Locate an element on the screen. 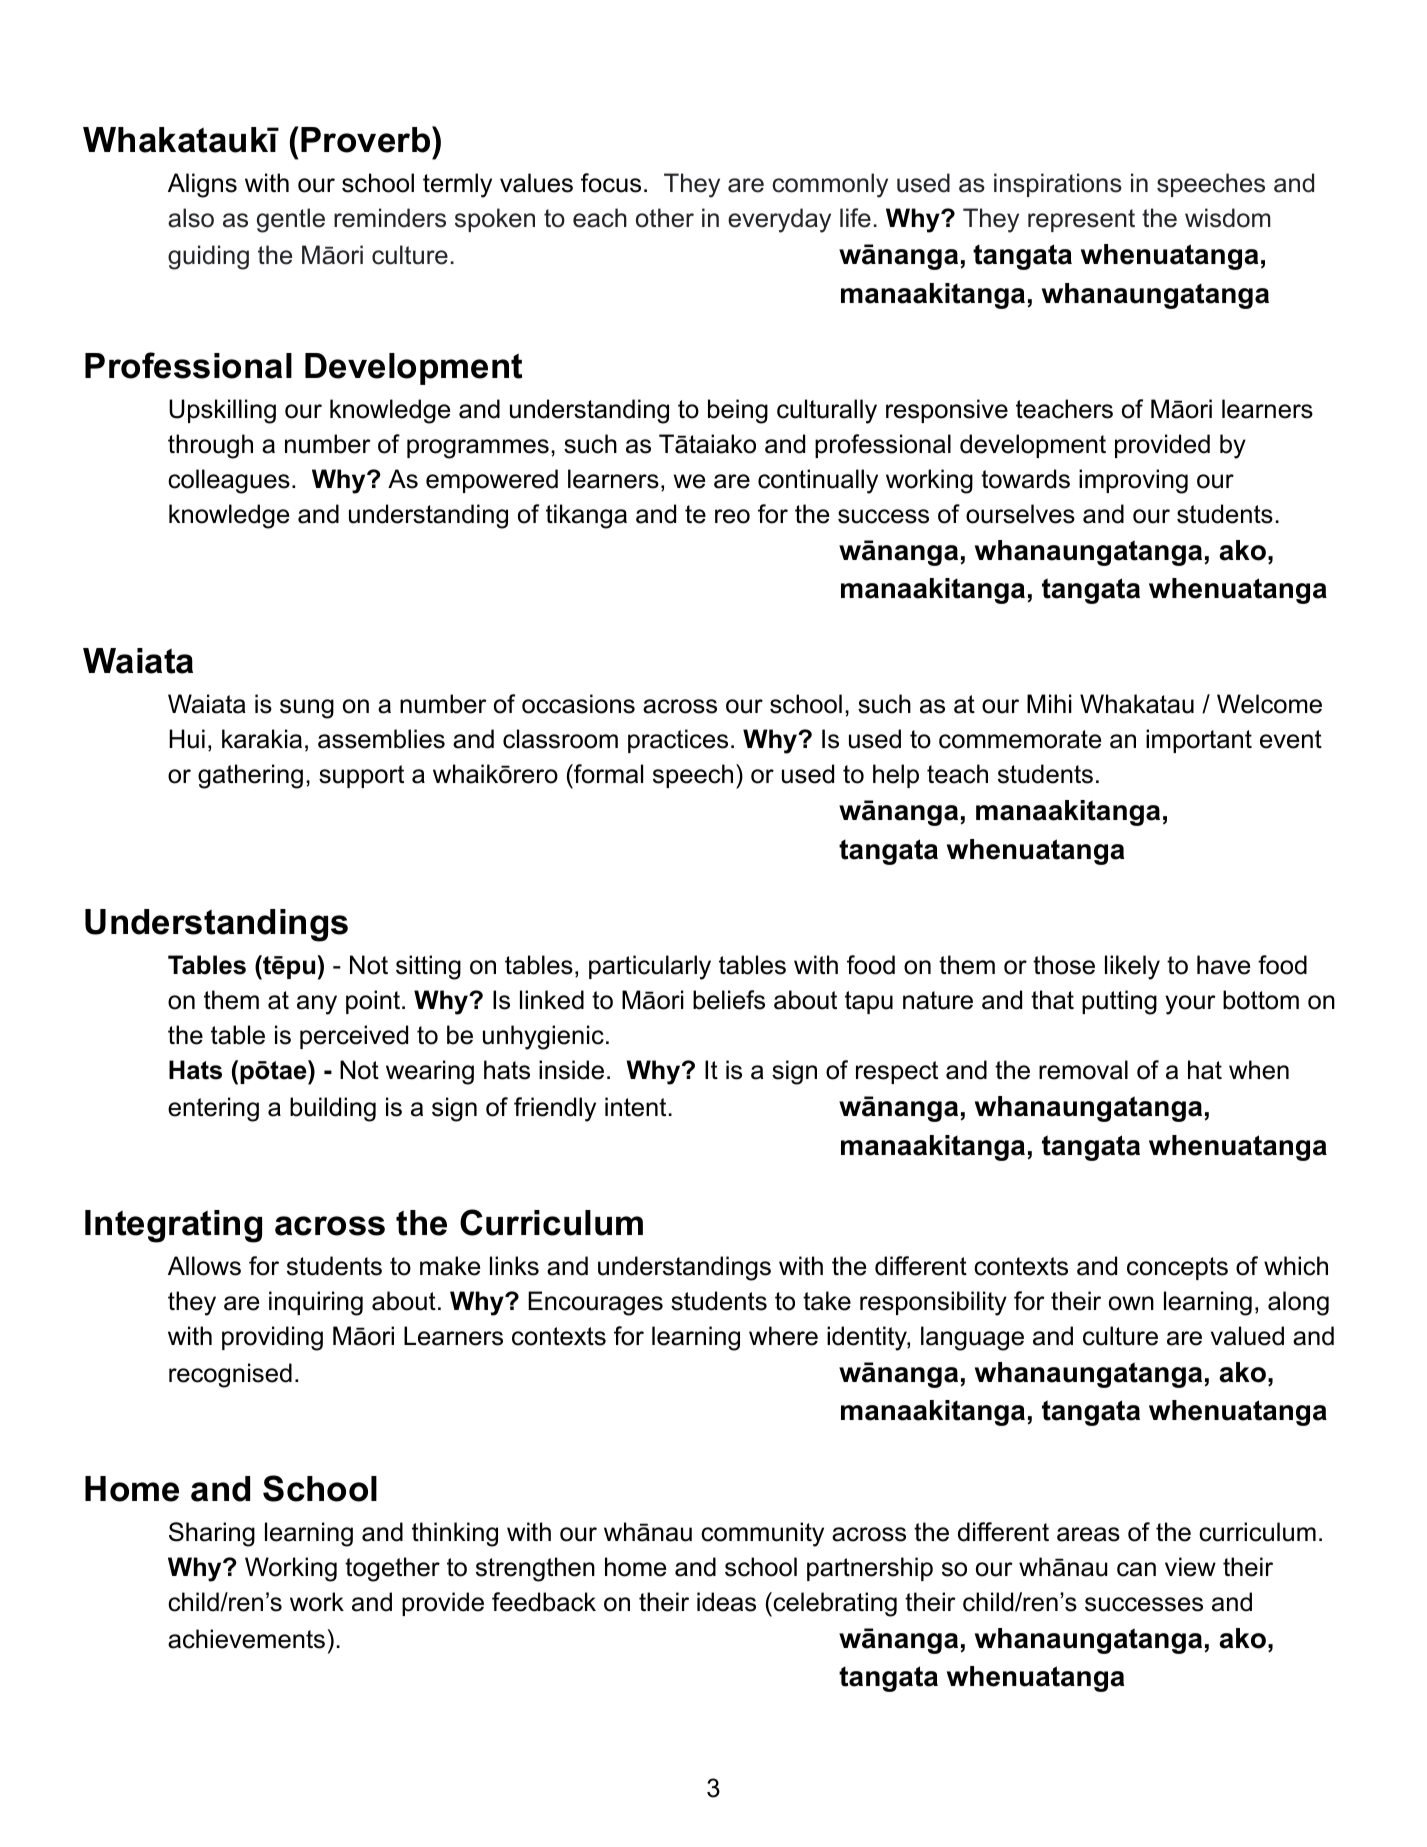  sitting is located at coordinates (428, 967).
